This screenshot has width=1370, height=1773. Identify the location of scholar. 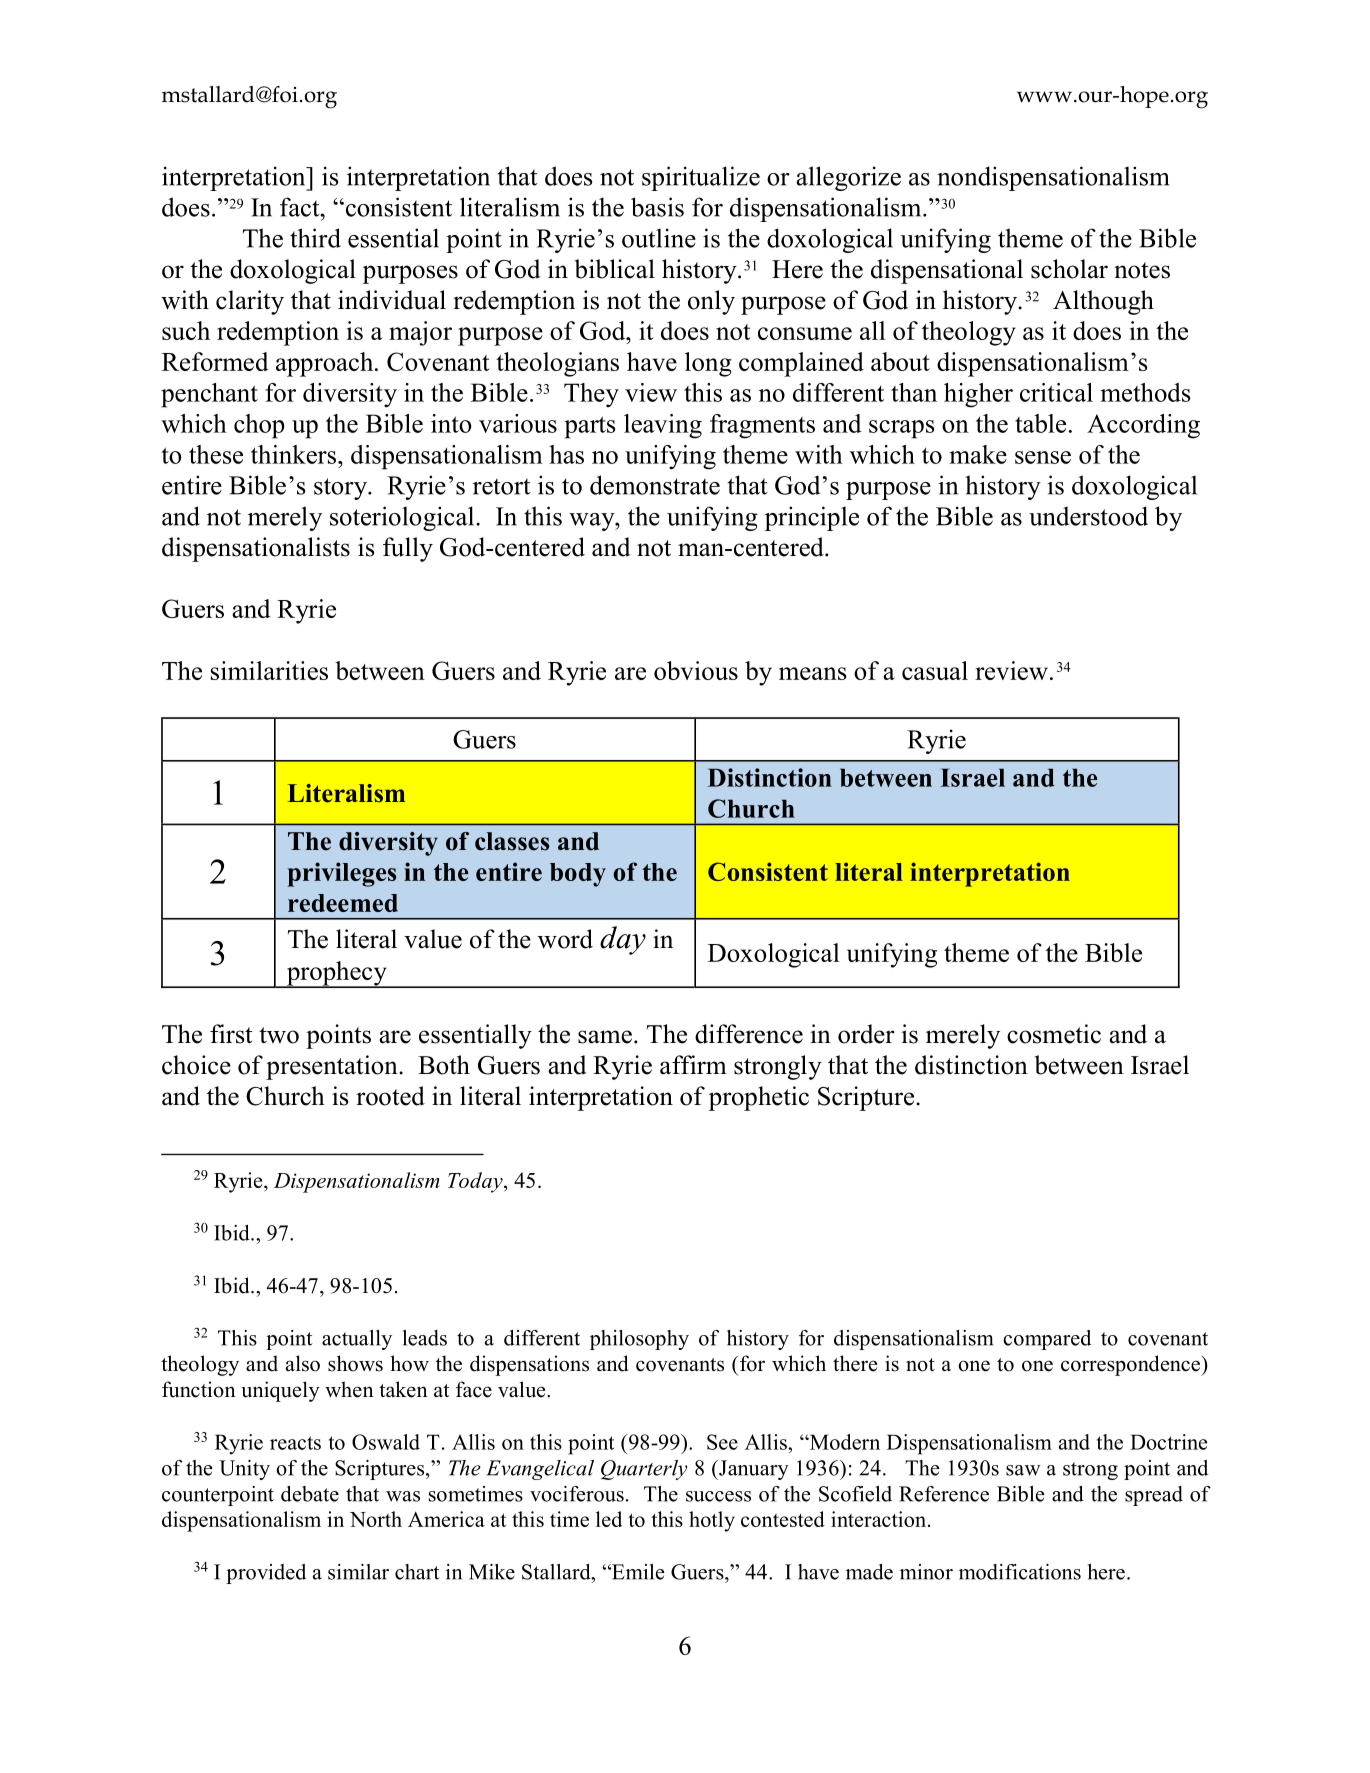
(1069, 269).
